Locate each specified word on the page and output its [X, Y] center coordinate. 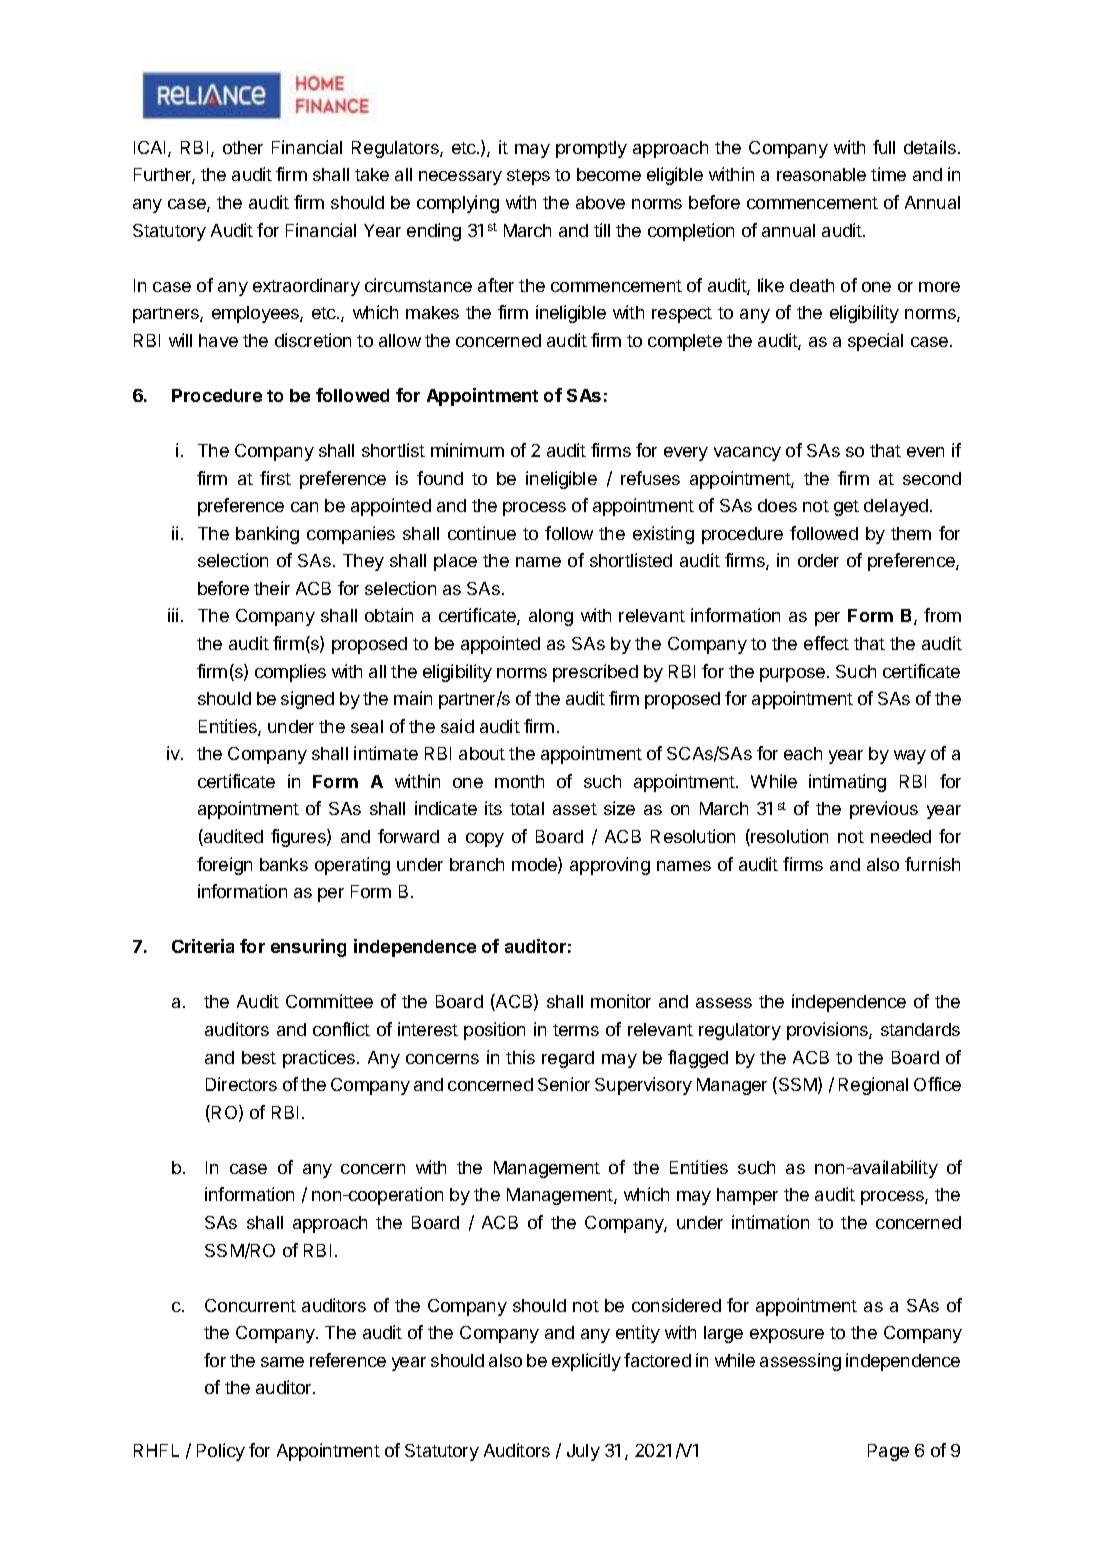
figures [299, 838]
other [243, 147]
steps [528, 177]
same [282, 1362]
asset [575, 809]
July [583, 1452]
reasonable [821, 174]
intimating [847, 783]
